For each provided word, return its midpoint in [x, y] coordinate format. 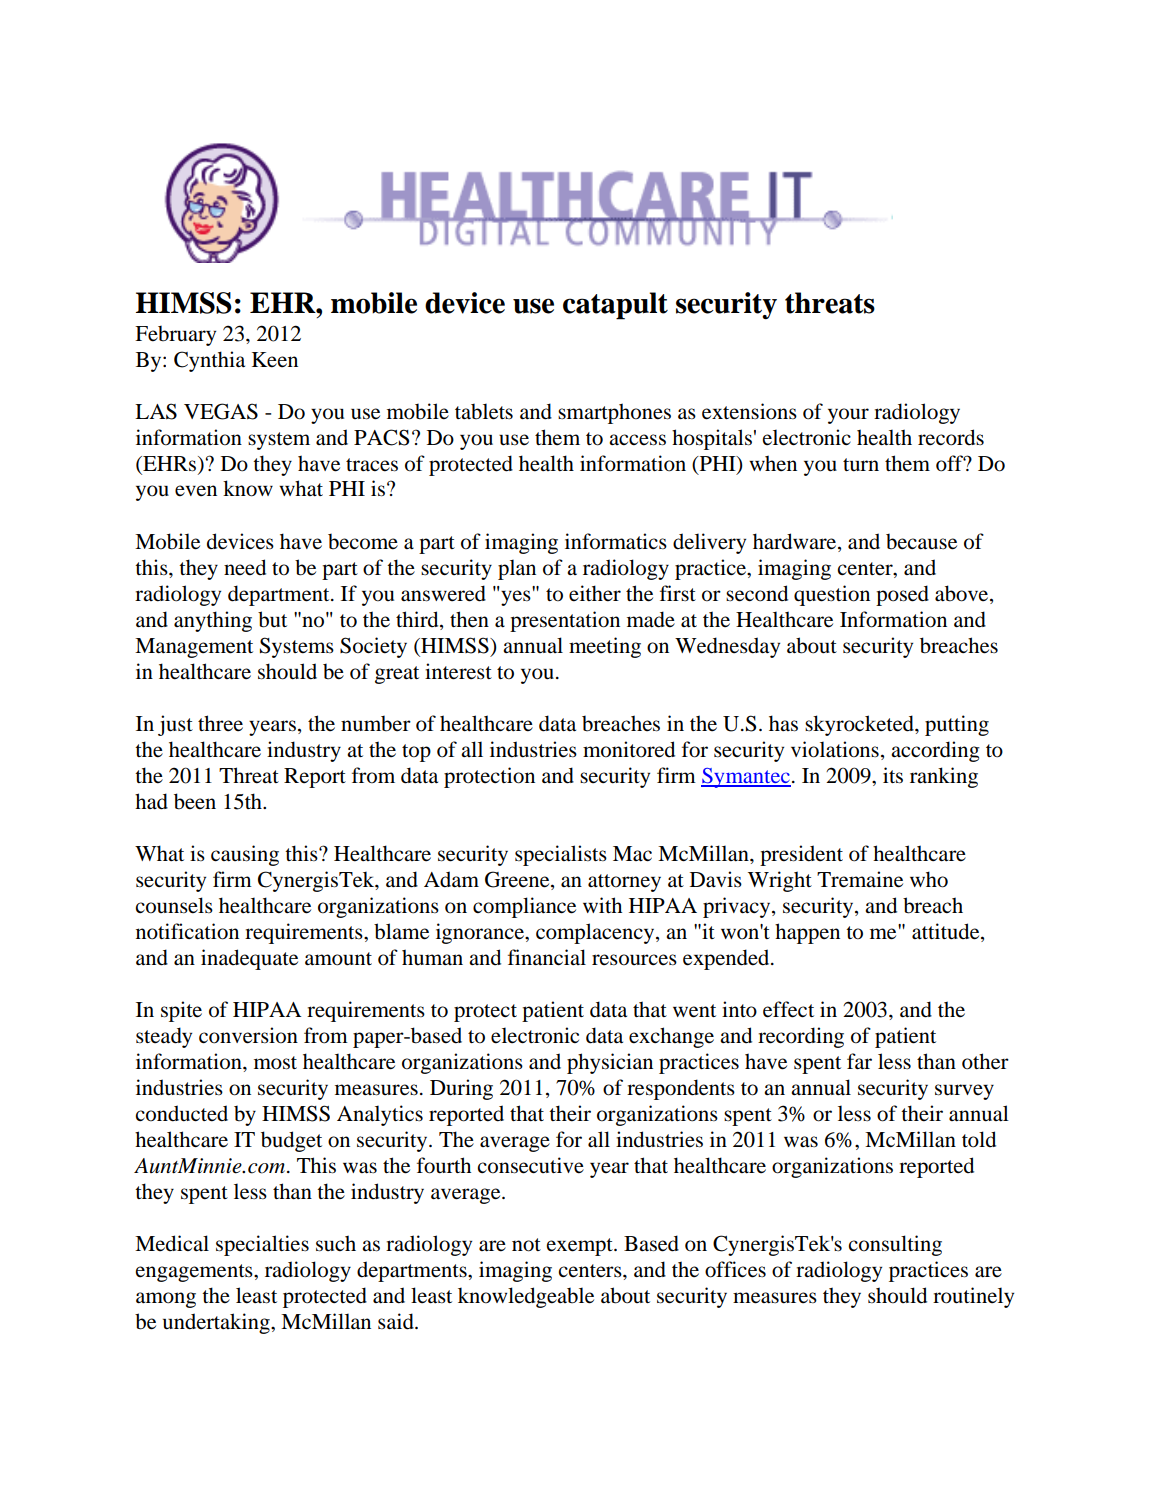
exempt [581, 1247]
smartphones [614, 413]
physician [610, 1063]
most [275, 1063]
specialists [561, 855]
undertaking [217, 1323]
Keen [275, 360]
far [859, 1061]
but [272, 619]
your [848, 416]
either [595, 593]
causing [245, 855]
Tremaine [860, 879]
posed [902, 595]
